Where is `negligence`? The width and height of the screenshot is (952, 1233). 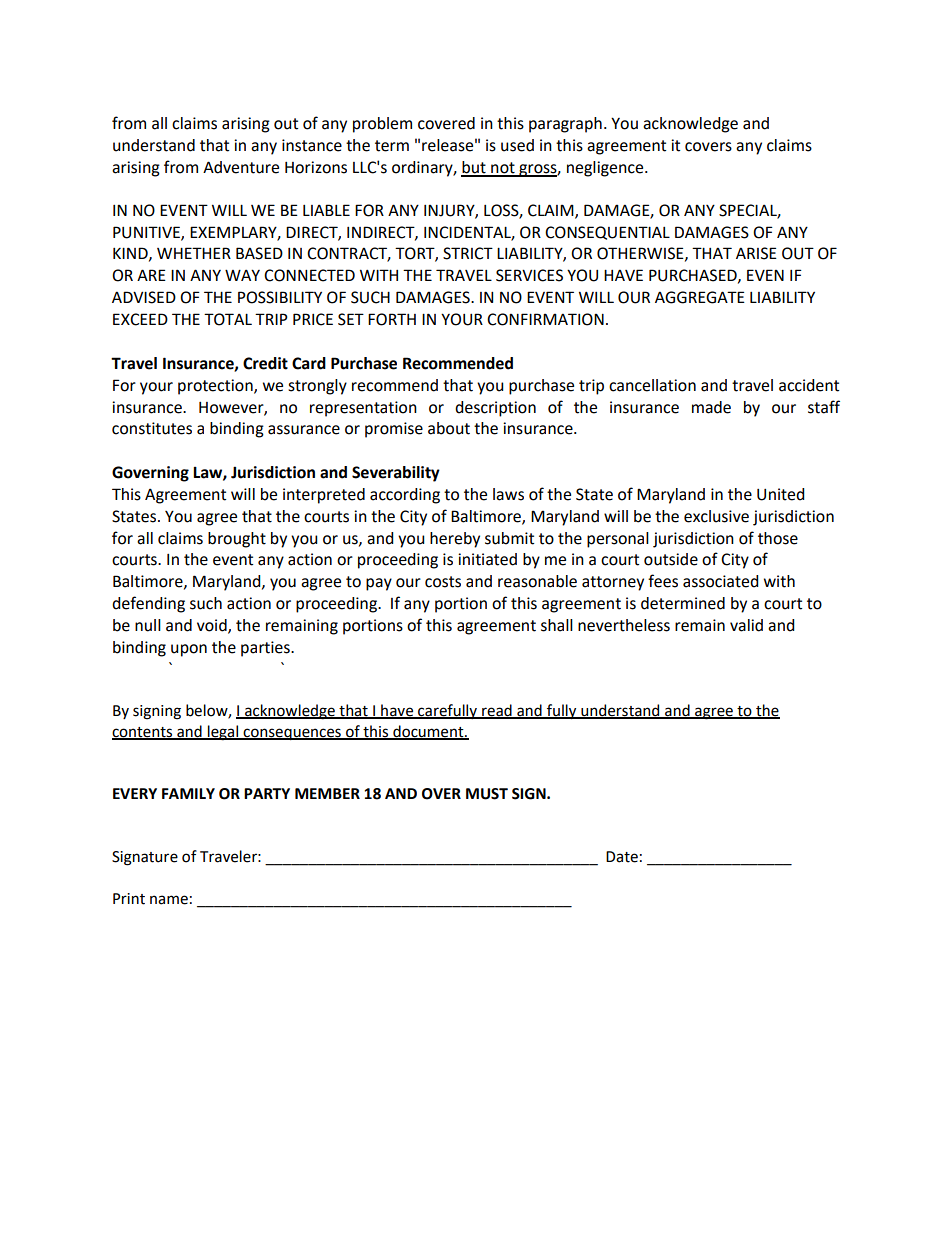 negligence is located at coordinates (606, 169).
